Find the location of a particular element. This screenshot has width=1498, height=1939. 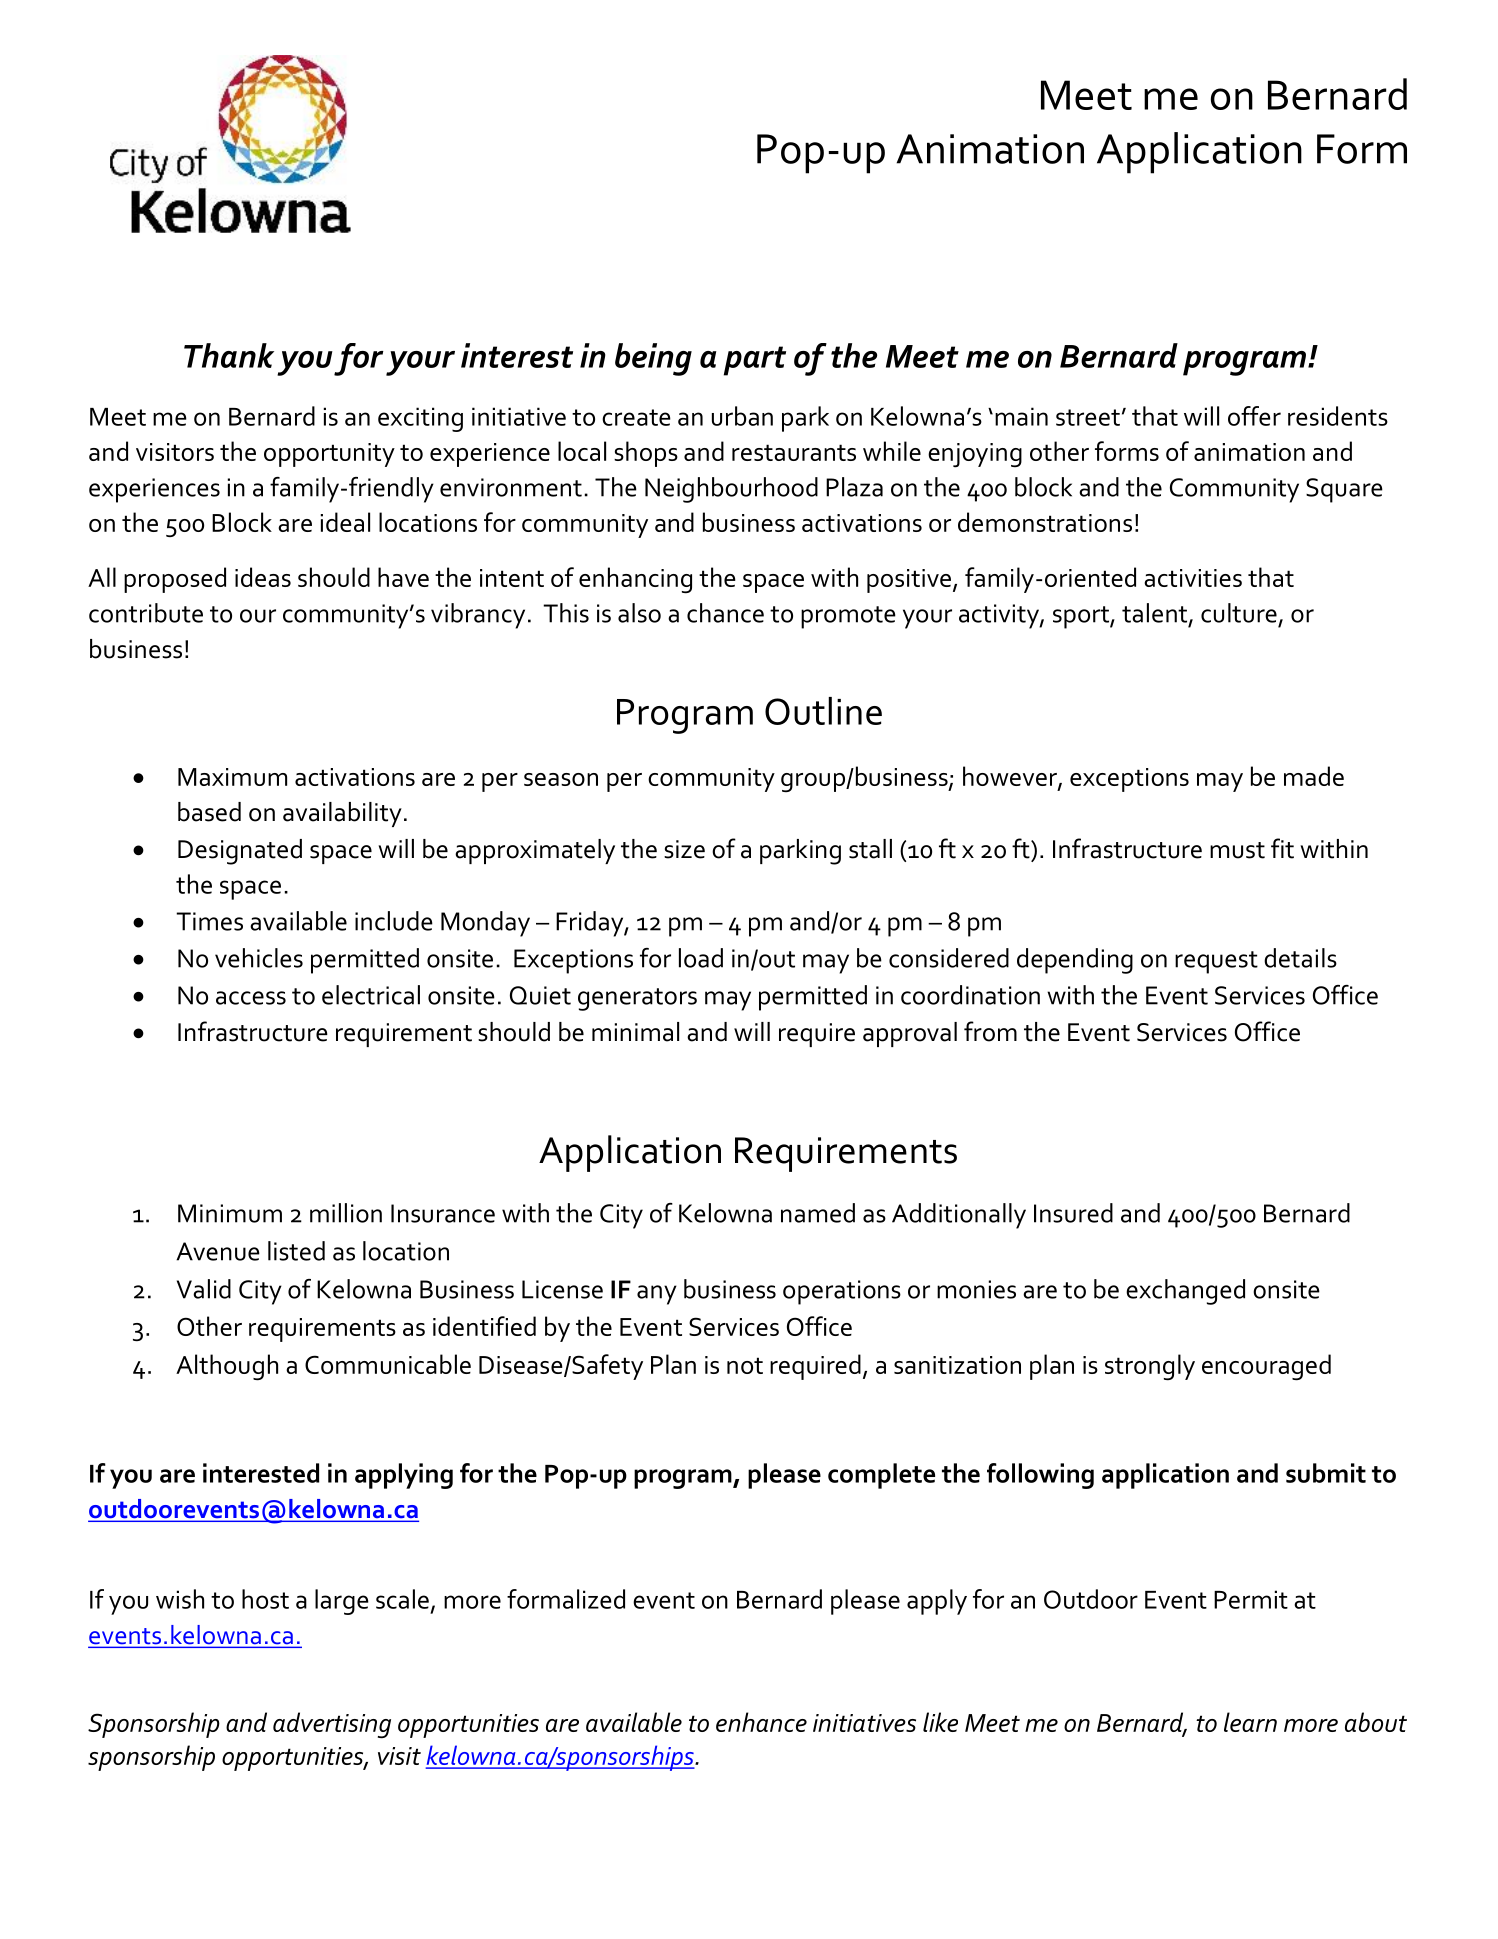

request is located at coordinates (1216, 962).
